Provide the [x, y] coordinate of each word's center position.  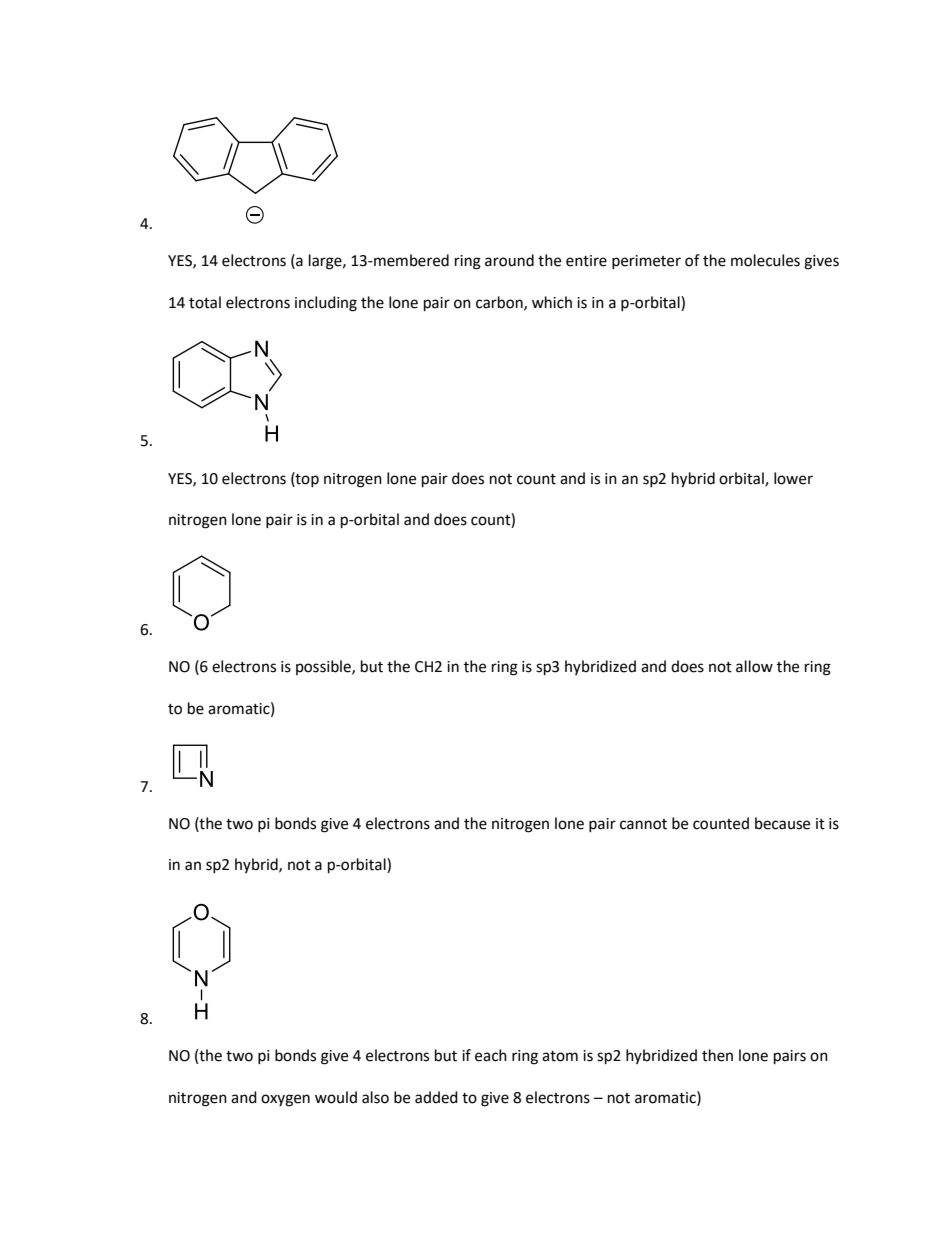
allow [754, 666]
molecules [765, 260]
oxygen [285, 1100]
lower [793, 478]
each [491, 1055]
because [782, 823]
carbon [500, 303]
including [326, 304]
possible [324, 667]
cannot [643, 824]
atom [560, 1056]
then [717, 1055]
